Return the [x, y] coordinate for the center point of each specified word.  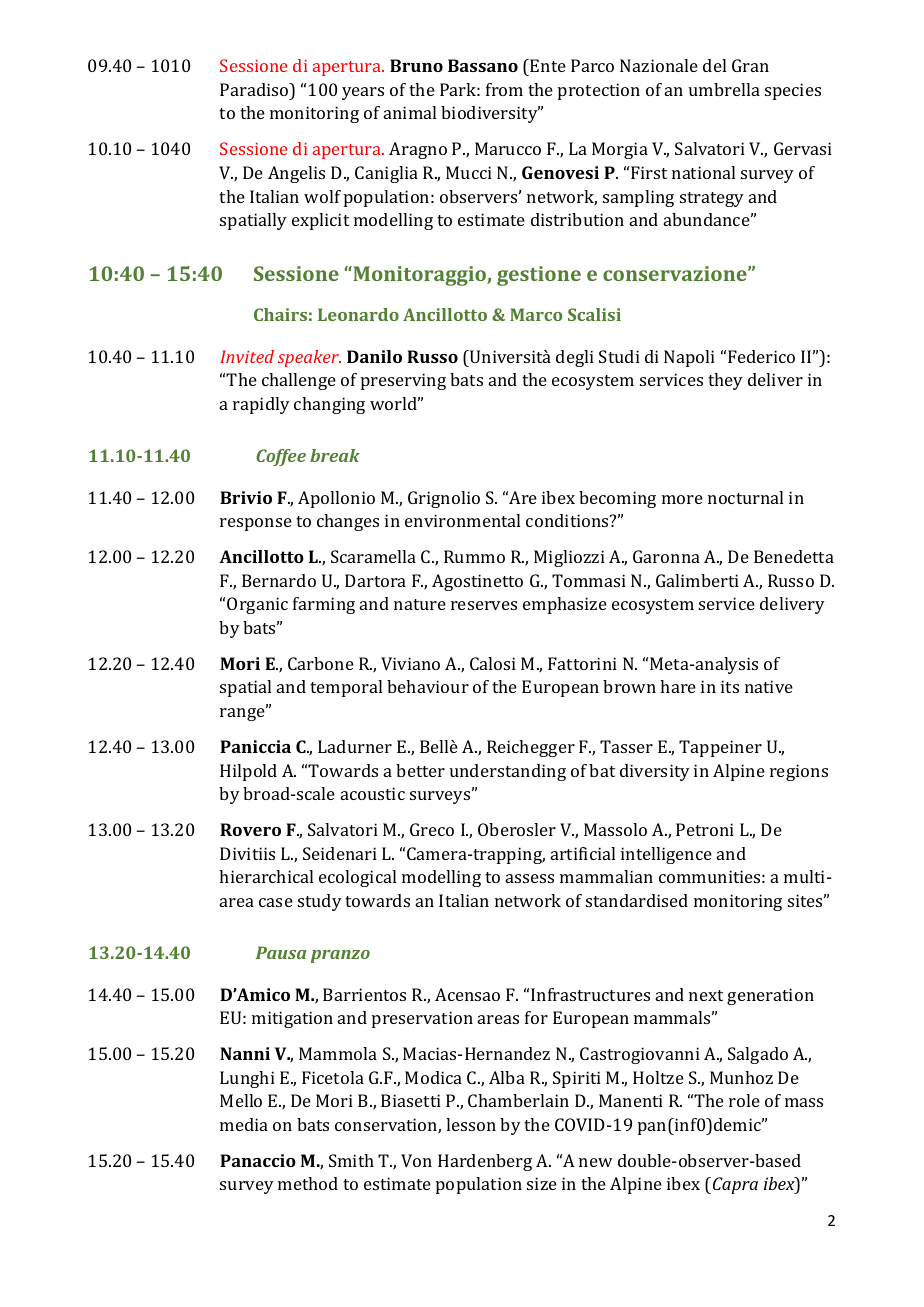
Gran [750, 65]
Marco [536, 314]
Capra [735, 1185]
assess [530, 878]
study [320, 902]
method [308, 1183]
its [730, 686]
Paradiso [255, 89]
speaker [309, 358]
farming [324, 605]
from [504, 89]
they [725, 381]
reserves [484, 605]
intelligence [666, 855]
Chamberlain [518, 1100]
